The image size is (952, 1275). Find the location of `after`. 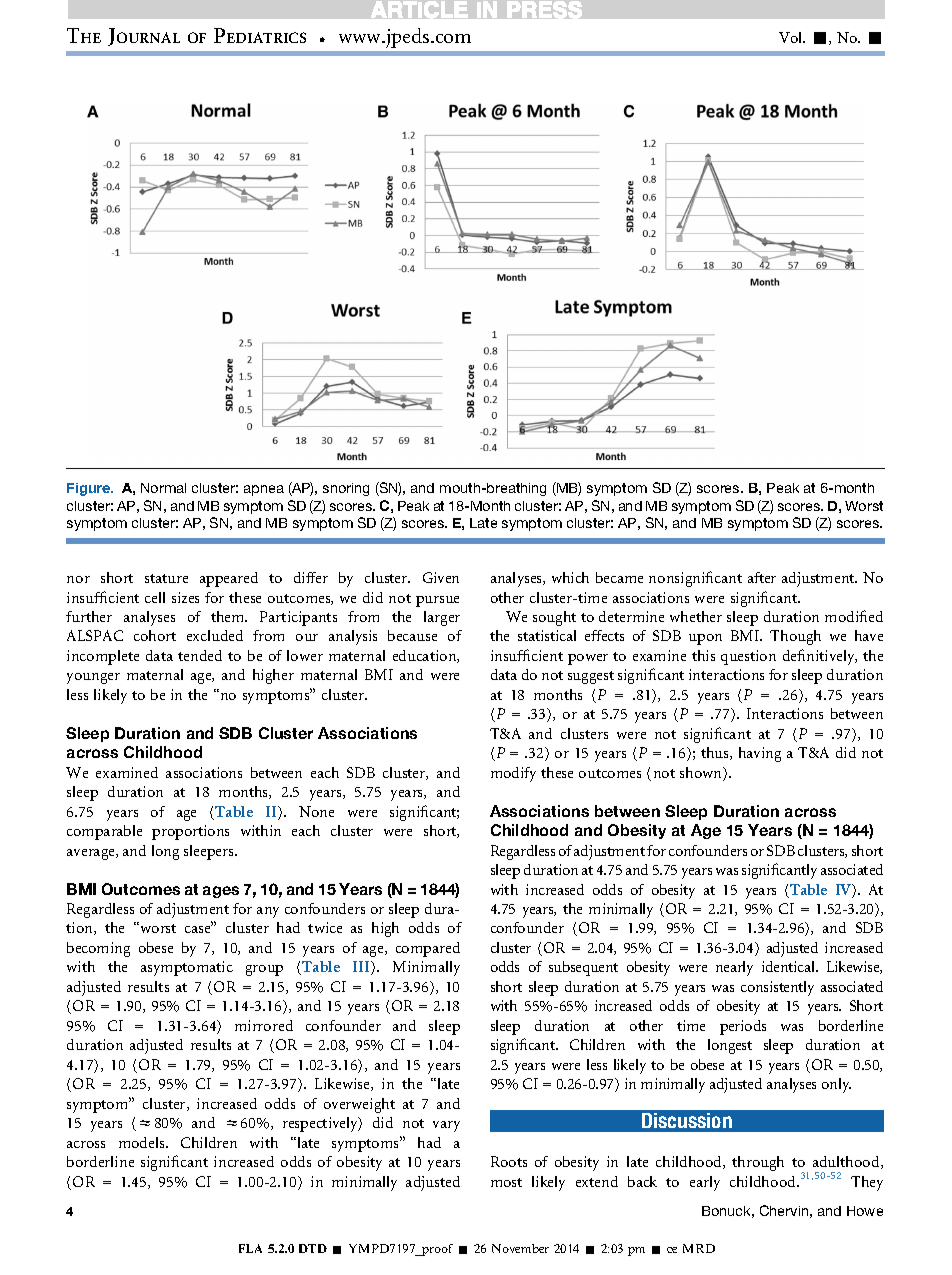

after is located at coordinates (762, 577).
